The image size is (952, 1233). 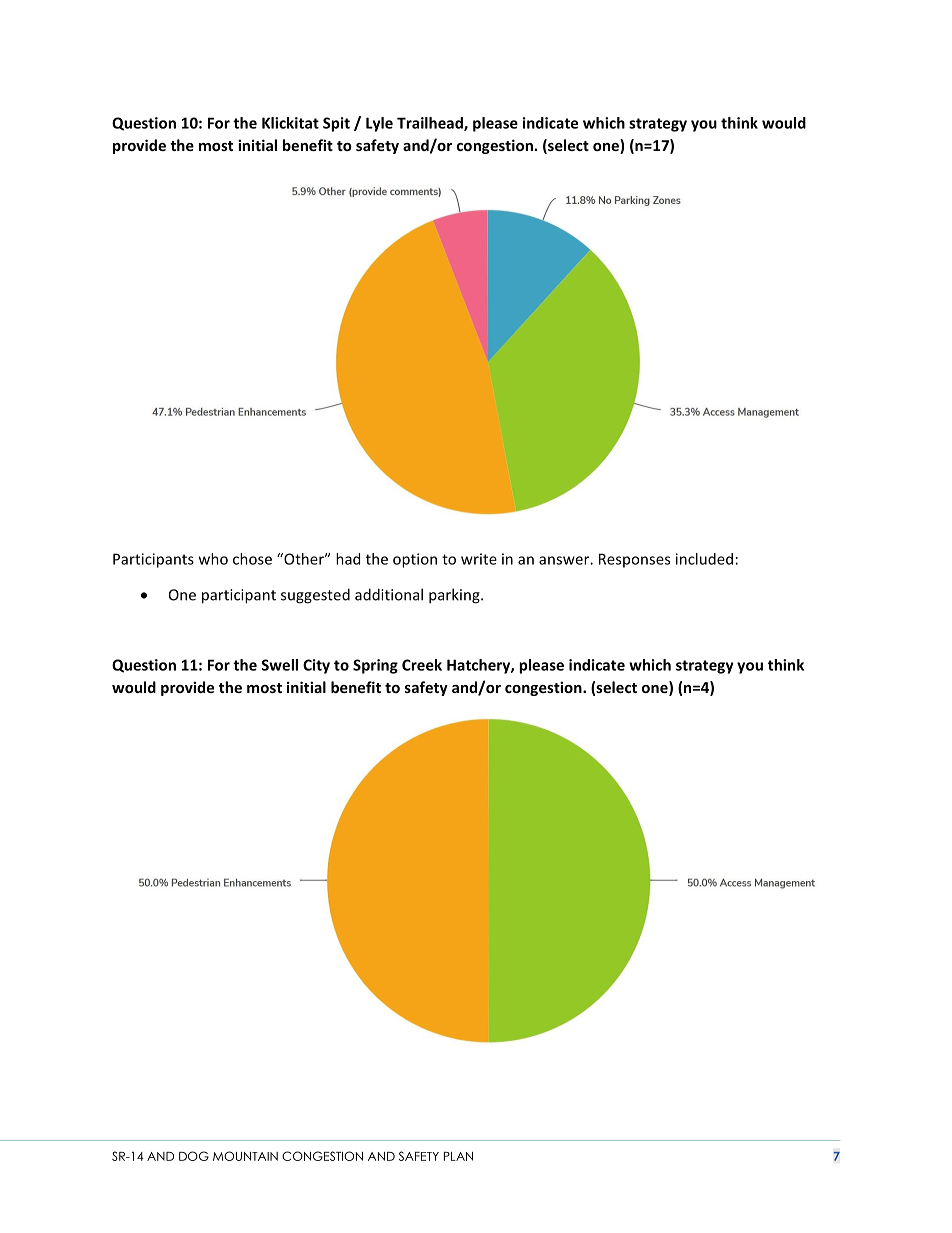 What do you see at coordinates (422, 665) in the screenshot?
I see `Creek` at bounding box center [422, 665].
